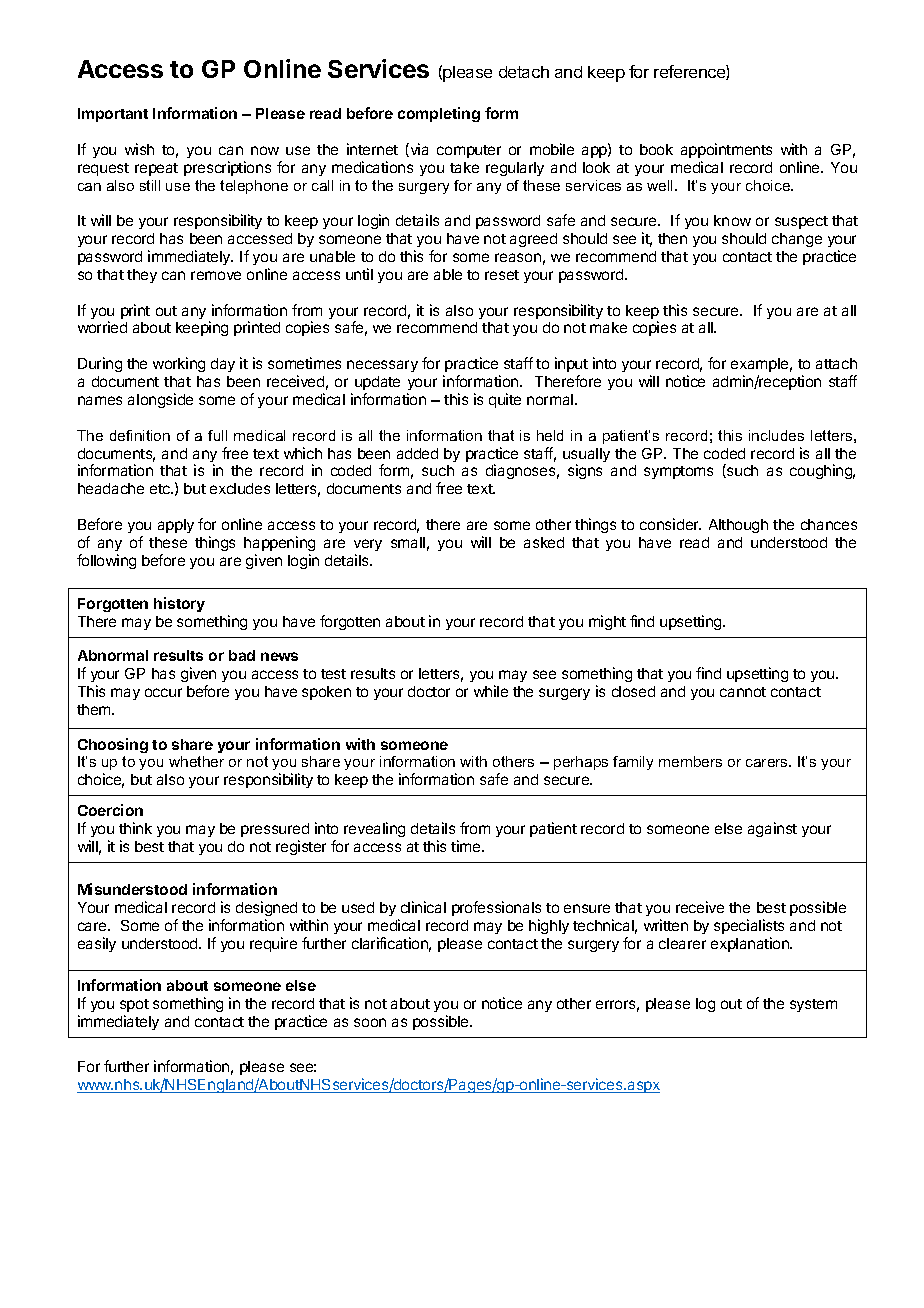 The image size is (924, 1308). I want to click on spot, so click(134, 1007).
